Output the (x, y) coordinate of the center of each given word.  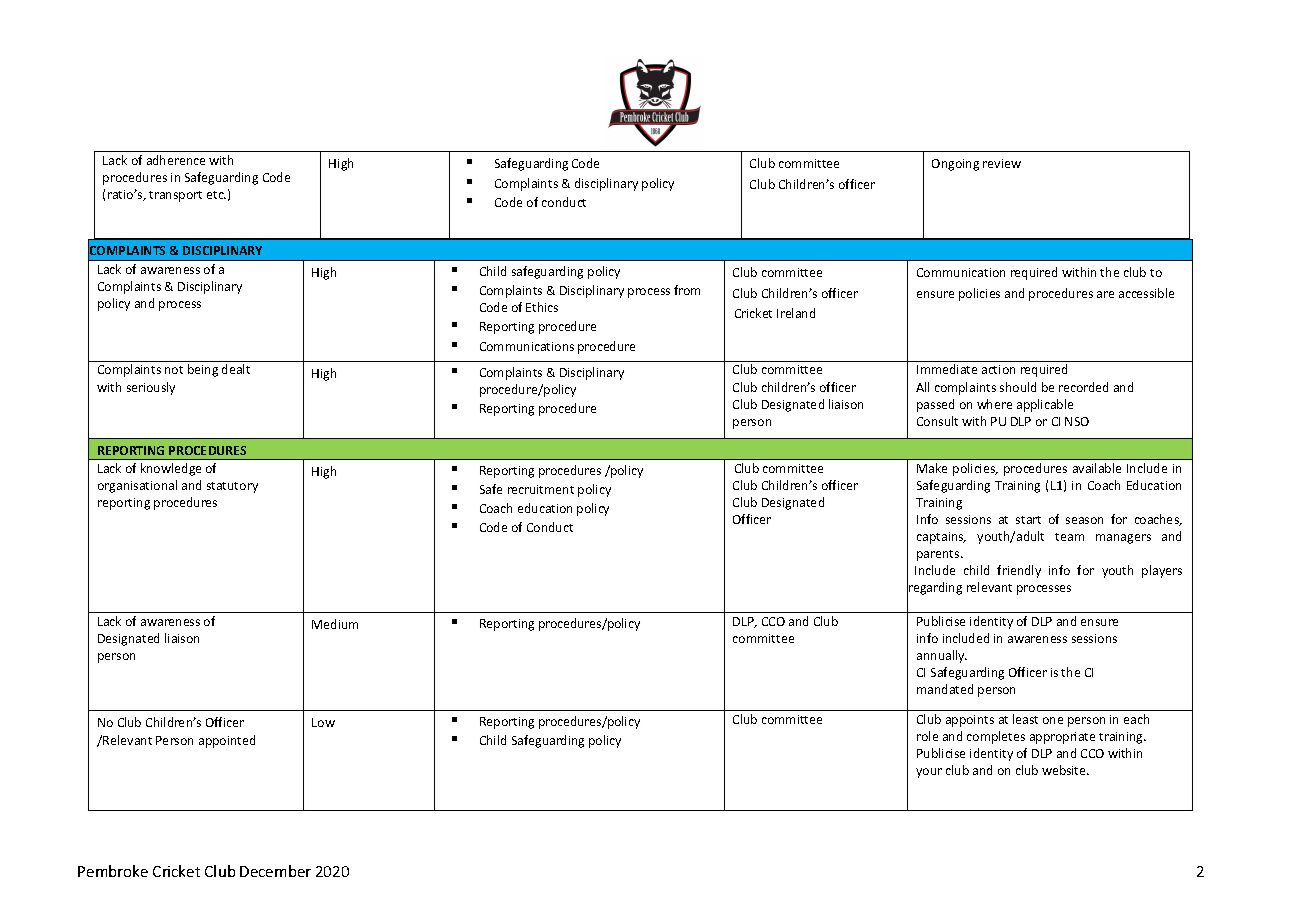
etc (216, 195)
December (275, 871)
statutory (232, 487)
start (1028, 520)
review (1002, 163)
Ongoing (955, 165)
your (929, 773)
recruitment (541, 489)
